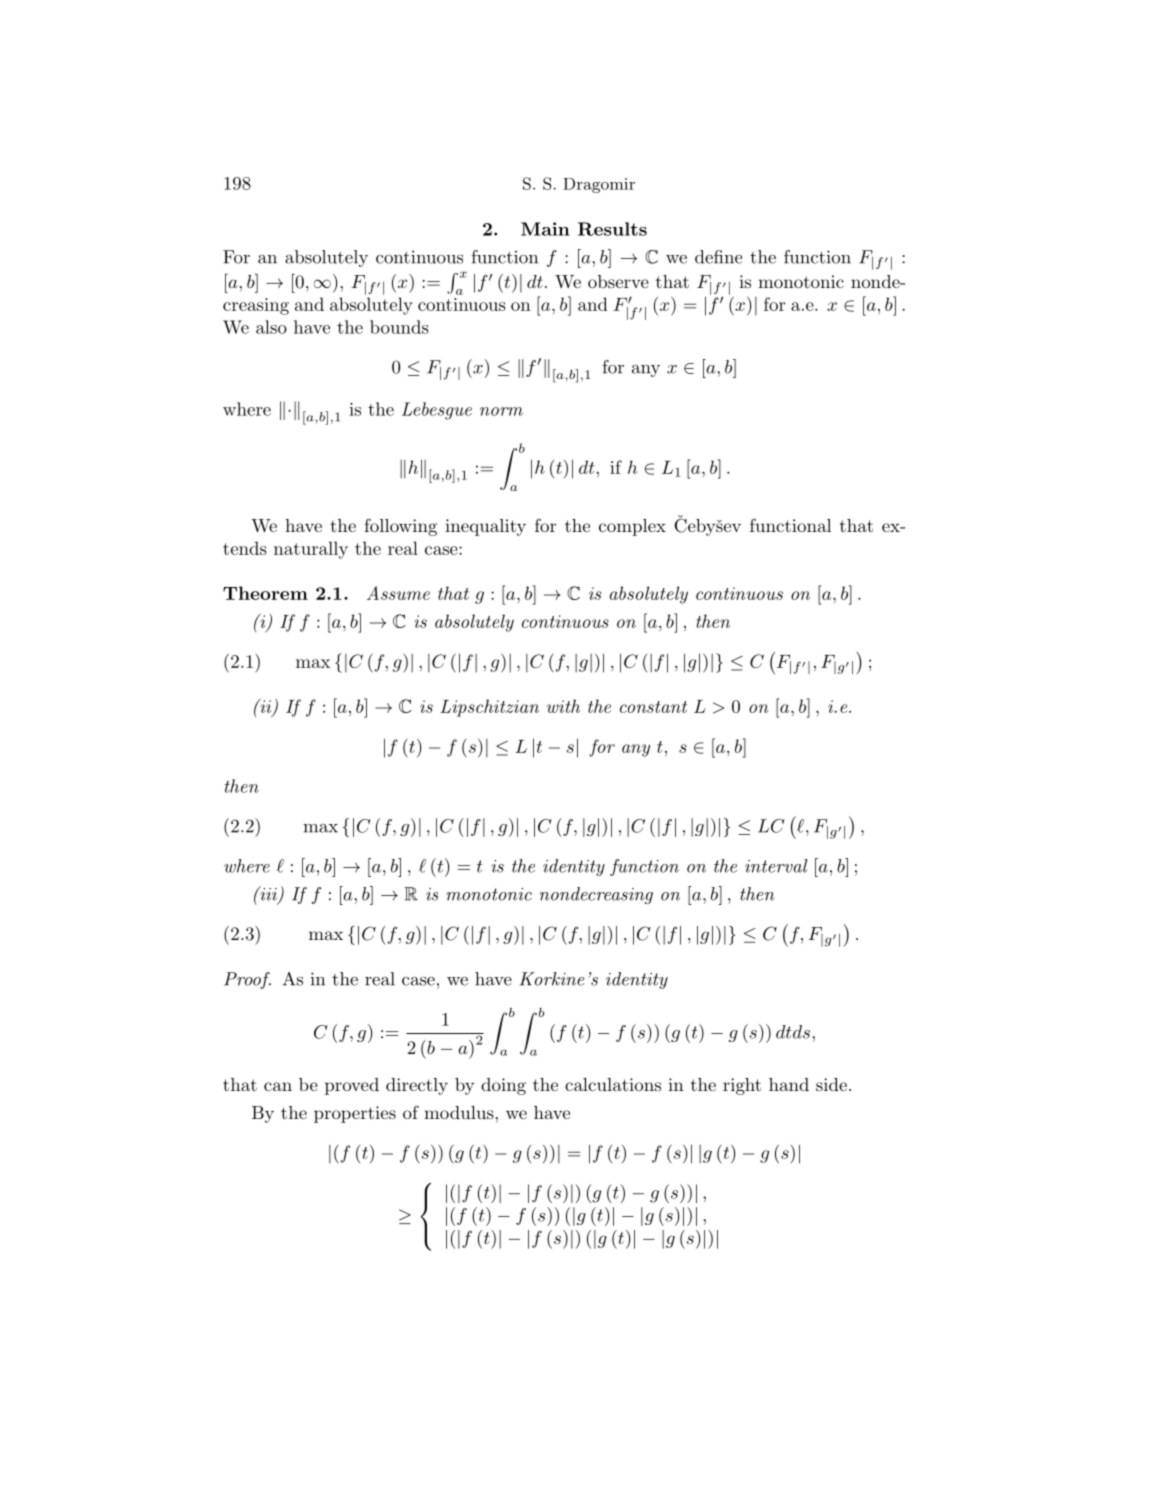  What do you see at coordinates (437, 411) in the screenshot?
I see `Lebesgue` at bounding box center [437, 411].
